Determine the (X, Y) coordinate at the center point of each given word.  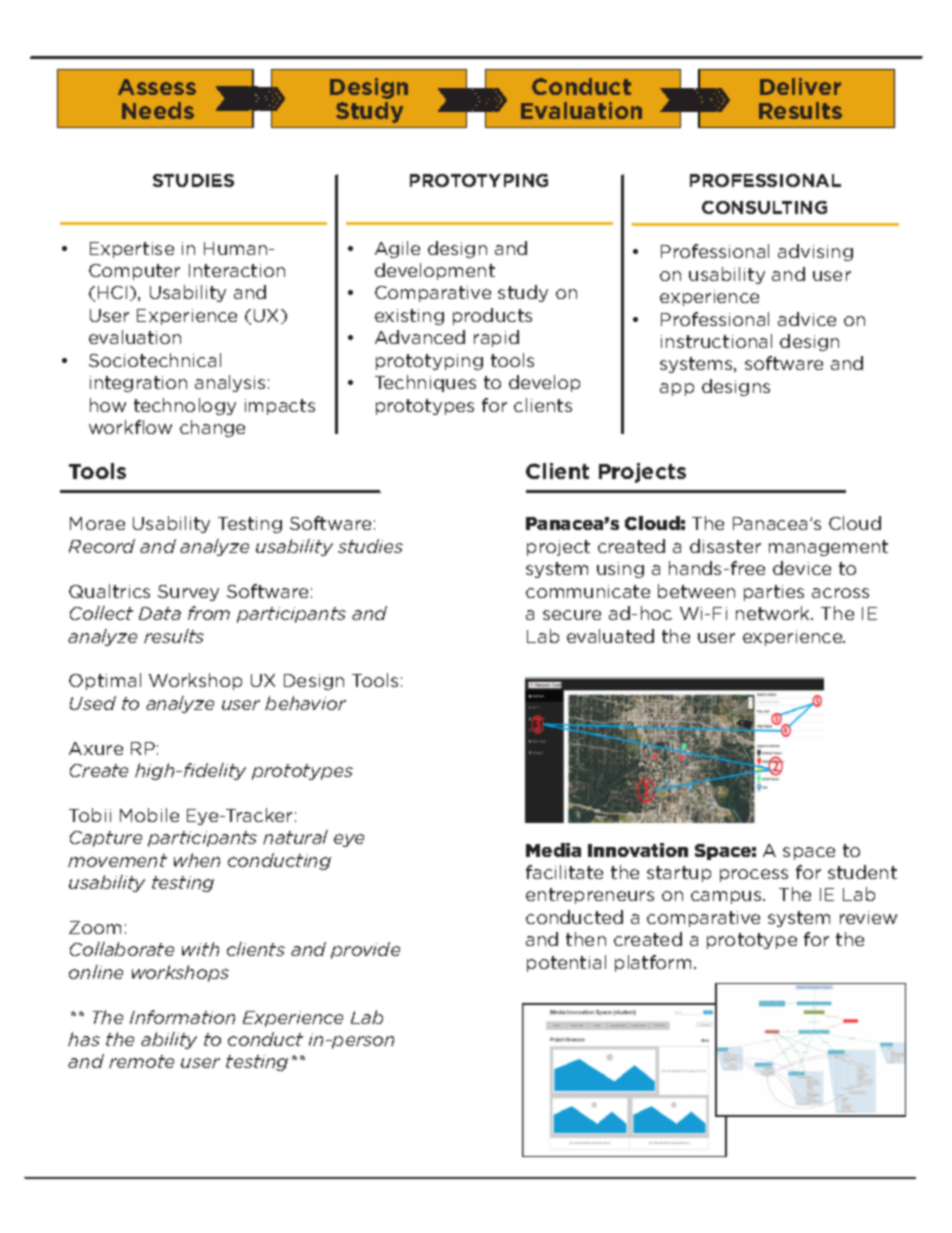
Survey (188, 593)
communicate (588, 591)
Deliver (800, 86)
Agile (397, 249)
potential (566, 963)
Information (182, 1017)
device (802, 568)
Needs (158, 110)
